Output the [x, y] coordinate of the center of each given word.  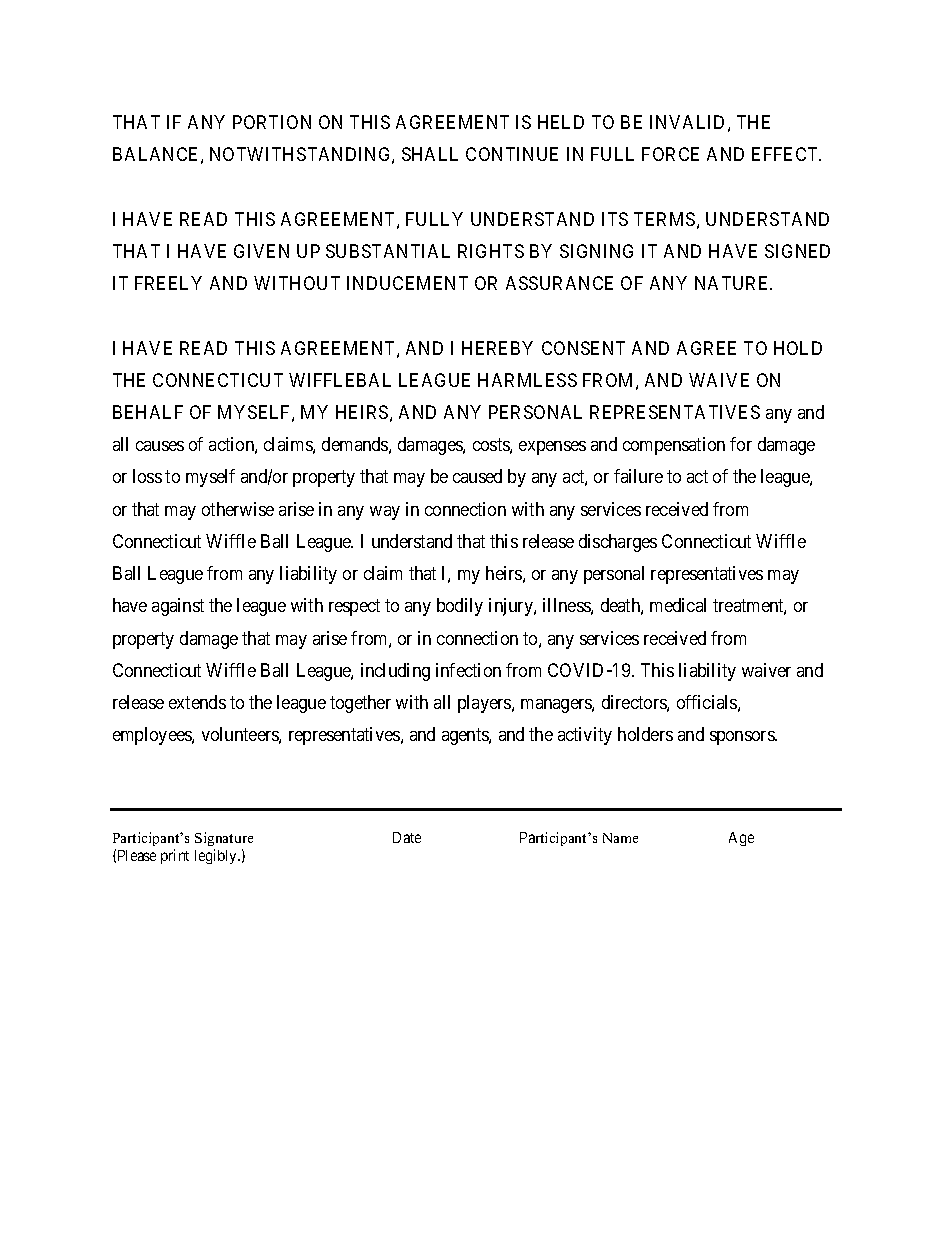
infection [468, 670]
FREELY [168, 283]
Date [407, 837]
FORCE [670, 154]
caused [477, 476]
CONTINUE [512, 154]
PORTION [272, 122]
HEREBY [497, 348]
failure [638, 476]
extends [197, 702]
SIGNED [797, 251]
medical [678, 605]
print [175, 856]
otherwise [238, 509]
